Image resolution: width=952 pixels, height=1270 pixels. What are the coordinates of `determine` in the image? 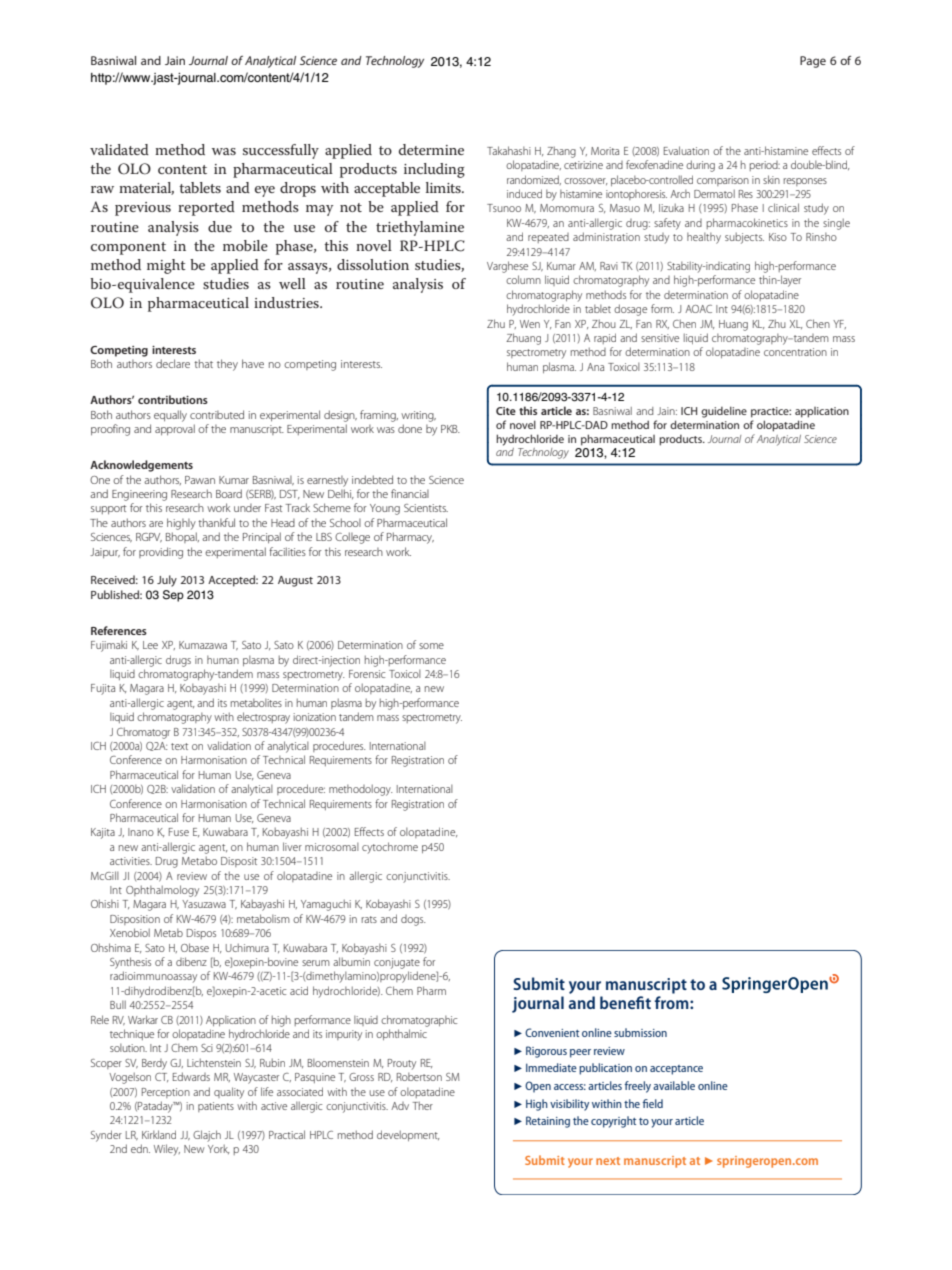 It's located at (431, 149).
